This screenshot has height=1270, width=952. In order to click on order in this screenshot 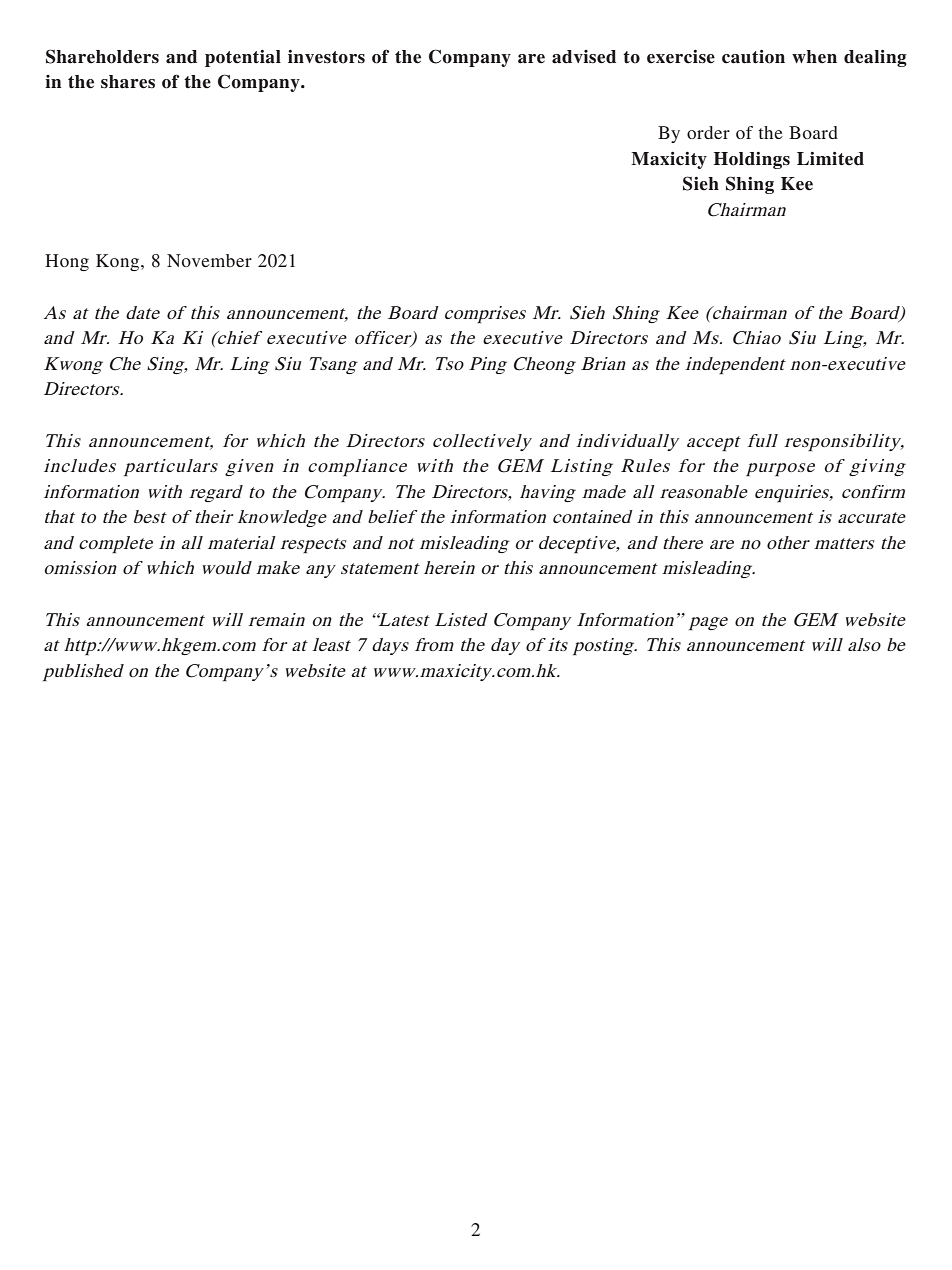, I will do `click(708, 132)`.
